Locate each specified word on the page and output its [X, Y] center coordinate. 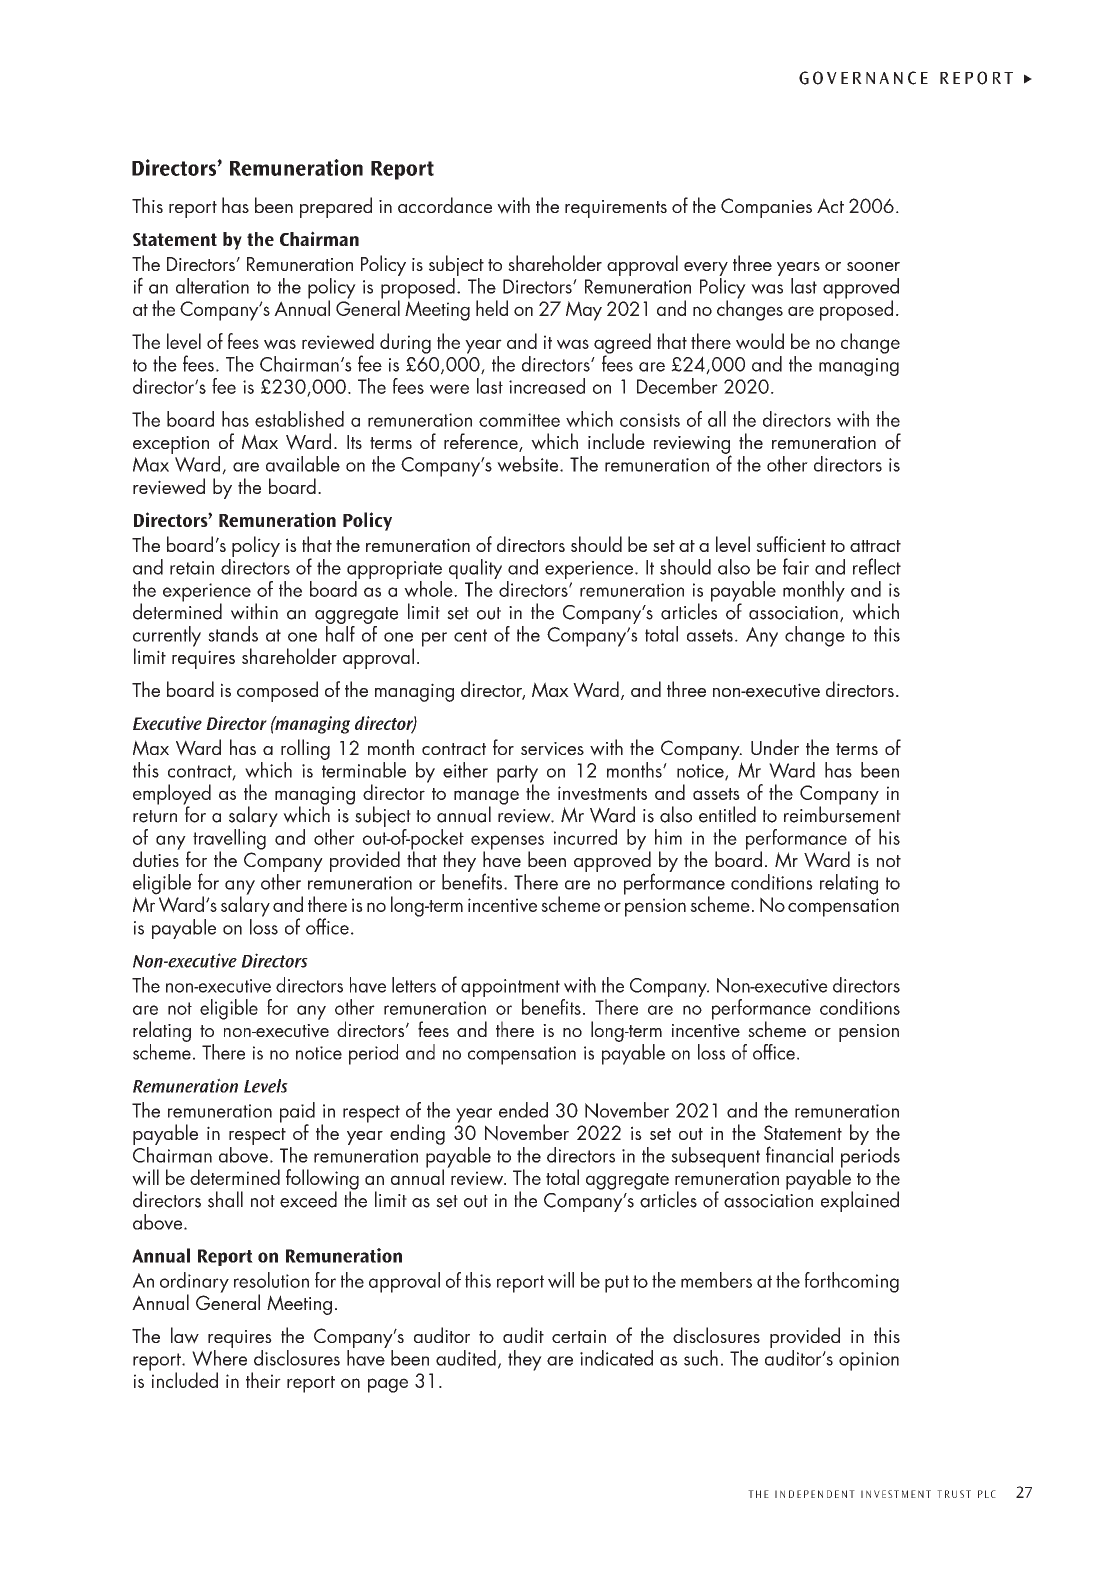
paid [297, 1113]
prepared [336, 207]
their [263, 1380]
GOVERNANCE [863, 78]
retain [192, 568]
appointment [510, 989]
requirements [616, 209]
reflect [877, 566]
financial [799, 1154]
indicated [616, 1358]
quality [475, 570]
